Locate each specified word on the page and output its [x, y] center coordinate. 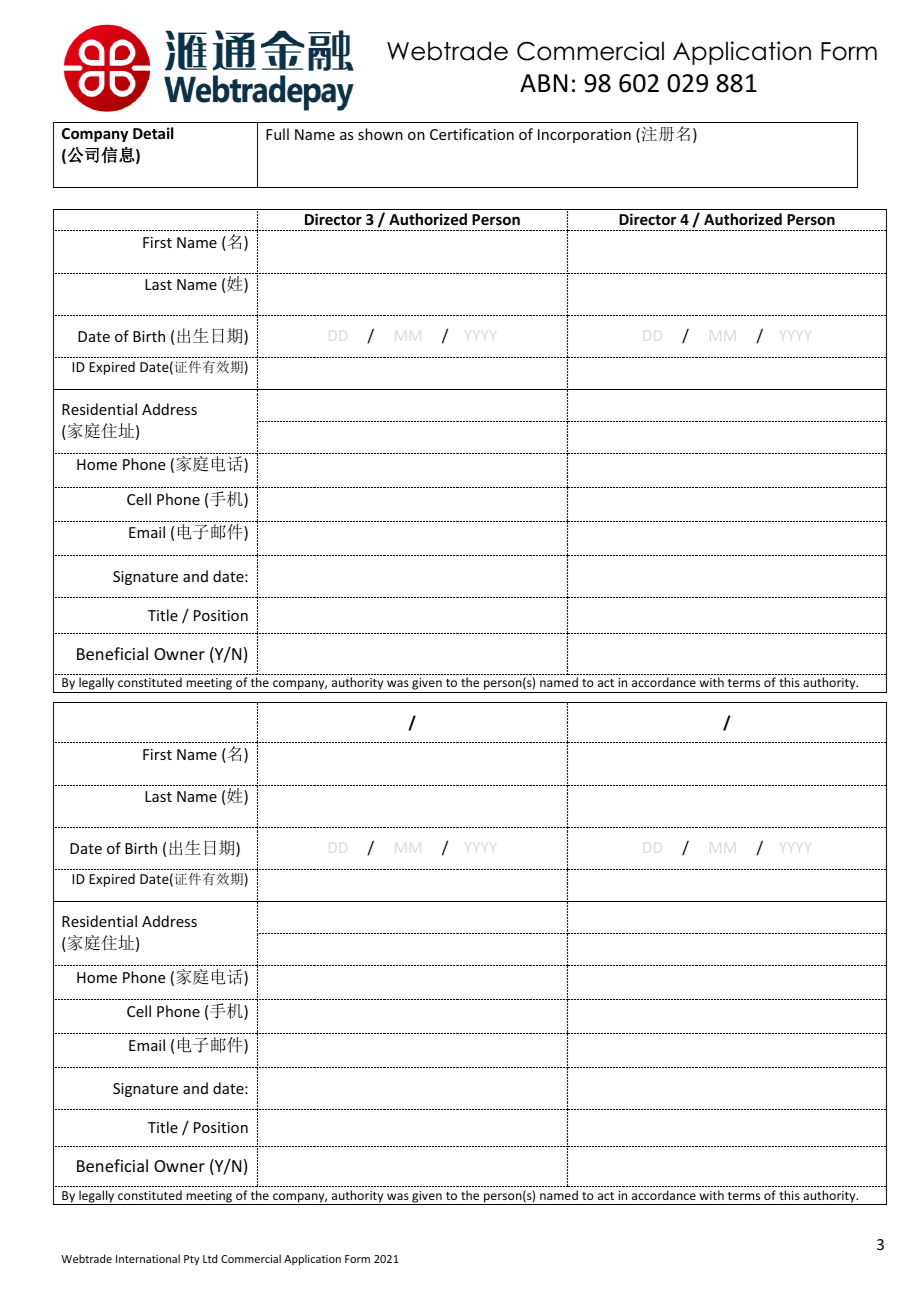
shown [380, 134]
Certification [472, 134]
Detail [153, 133]
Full [277, 134]
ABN [543, 83]
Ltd [210, 1258]
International [148, 1258]
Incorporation [584, 136]
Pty [192, 1260]
